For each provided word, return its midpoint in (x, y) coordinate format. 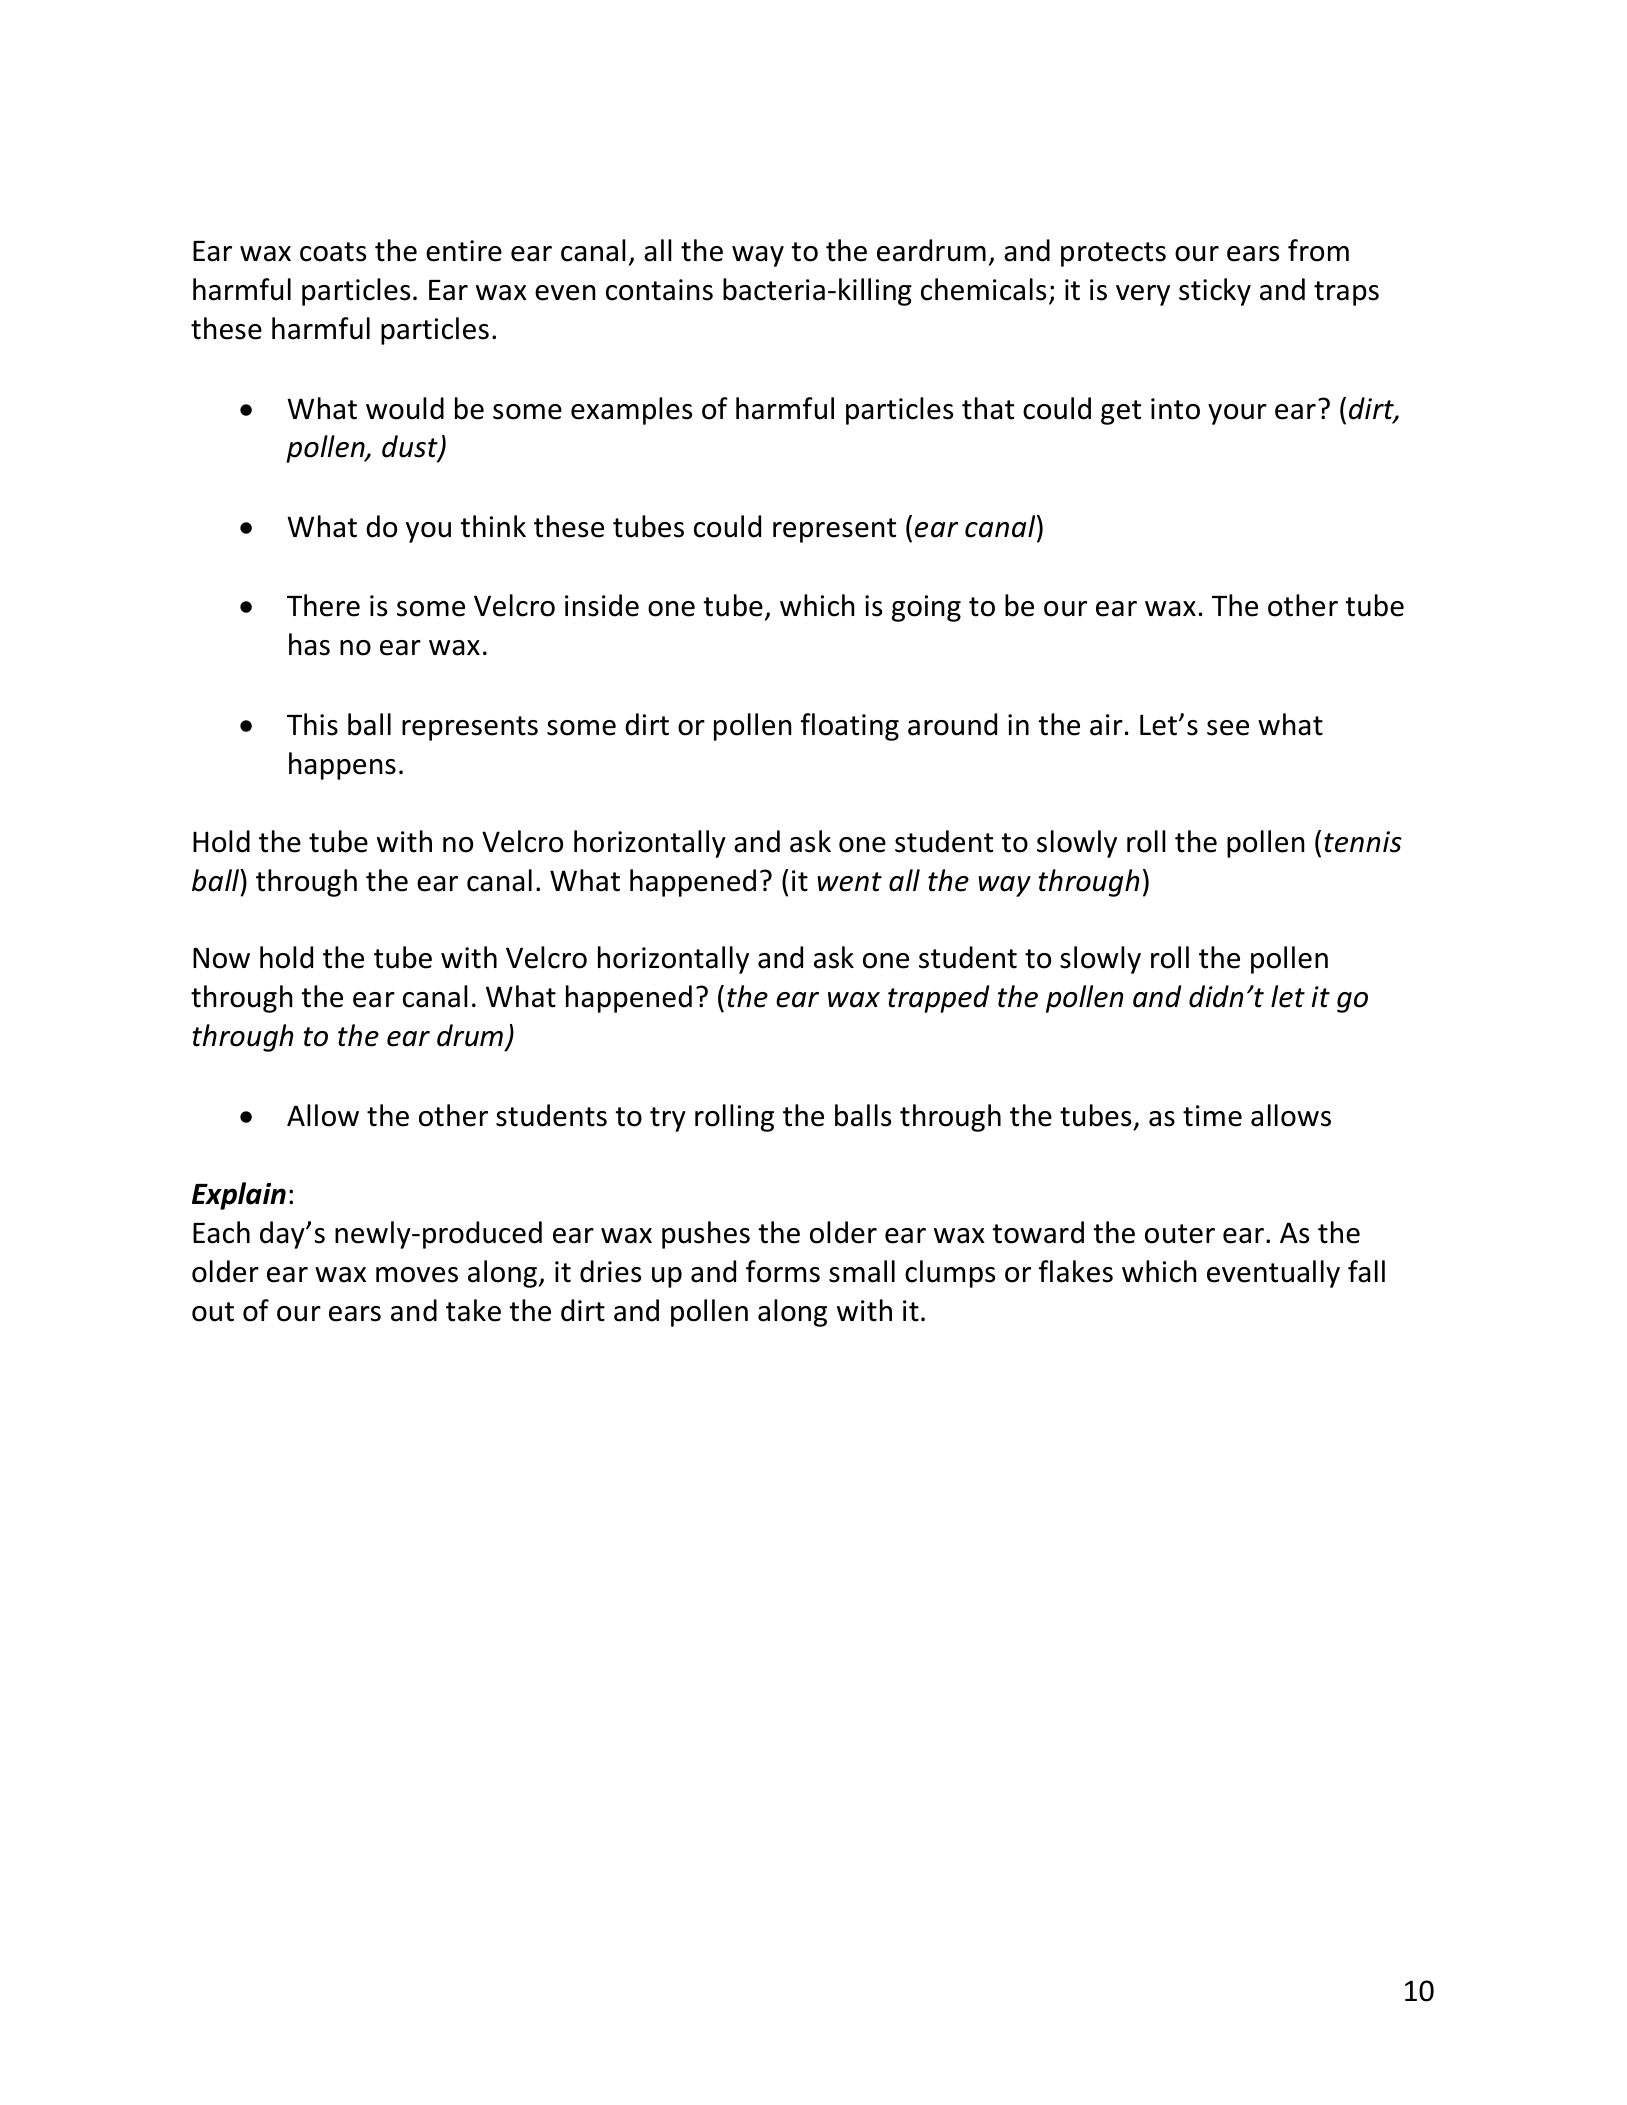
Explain (239, 1196)
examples (631, 411)
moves (417, 1275)
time (1212, 1116)
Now (221, 958)
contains (659, 290)
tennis (1363, 842)
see (1228, 728)
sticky (1215, 292)
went (849, 882)
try (668, 1119)
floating (850, 727)
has (309, 644)
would (405, 408)
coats (333, 252)
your (1237, 414)
